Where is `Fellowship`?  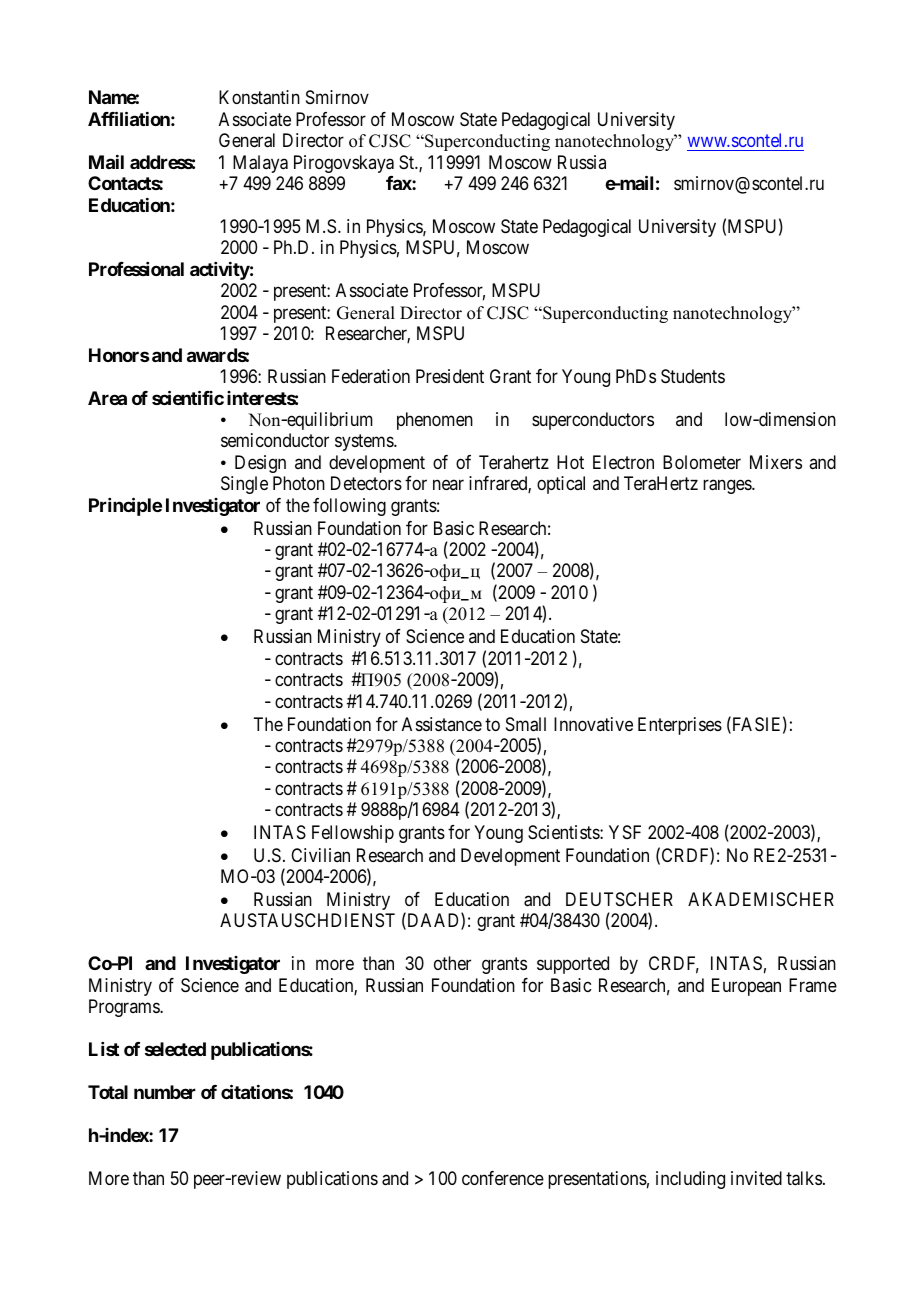 Fellowship is located at coordinates (353, 834).
